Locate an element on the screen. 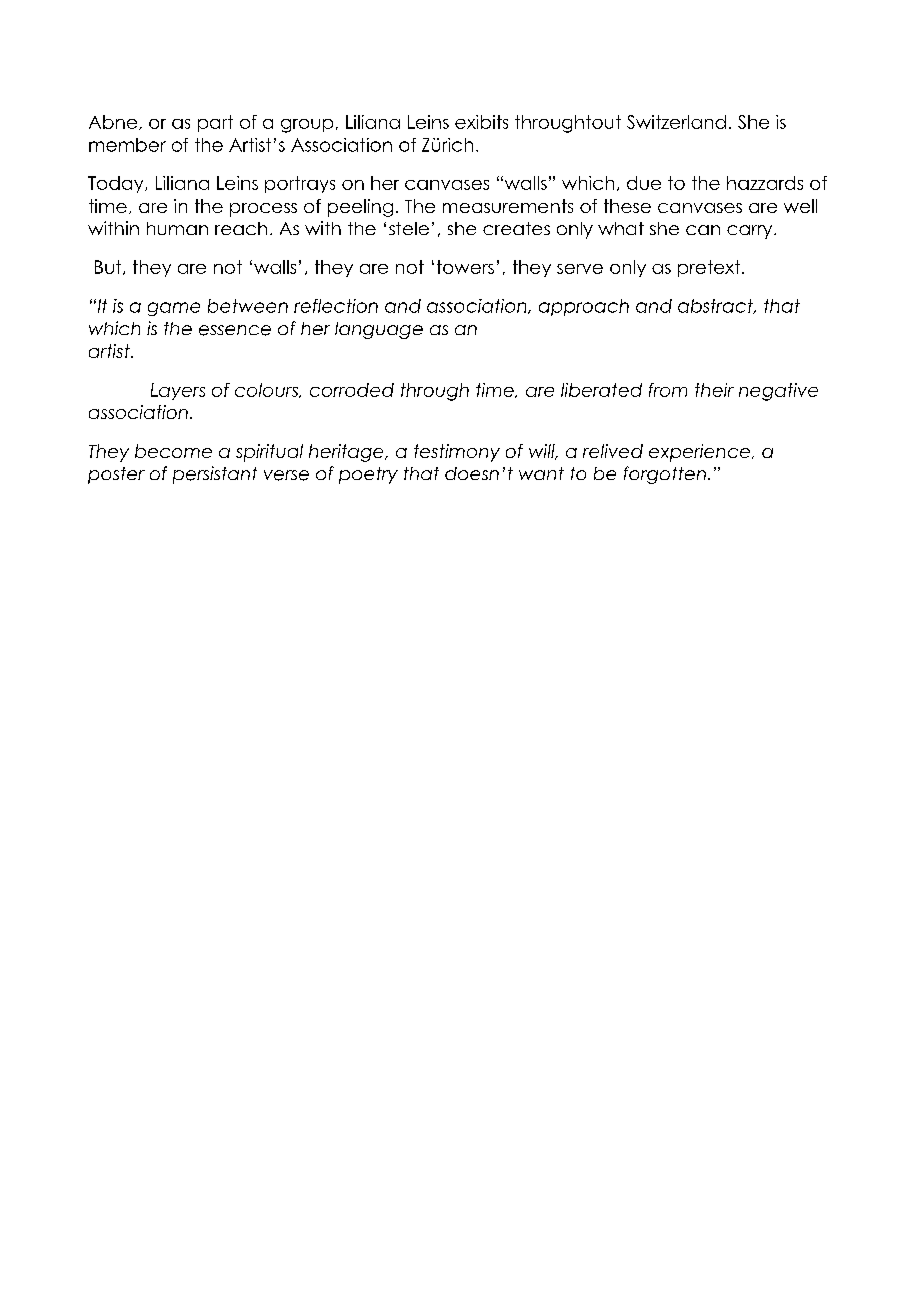 The image size is (924, 1308). Switzerland is located at coordinates (676, 122).
